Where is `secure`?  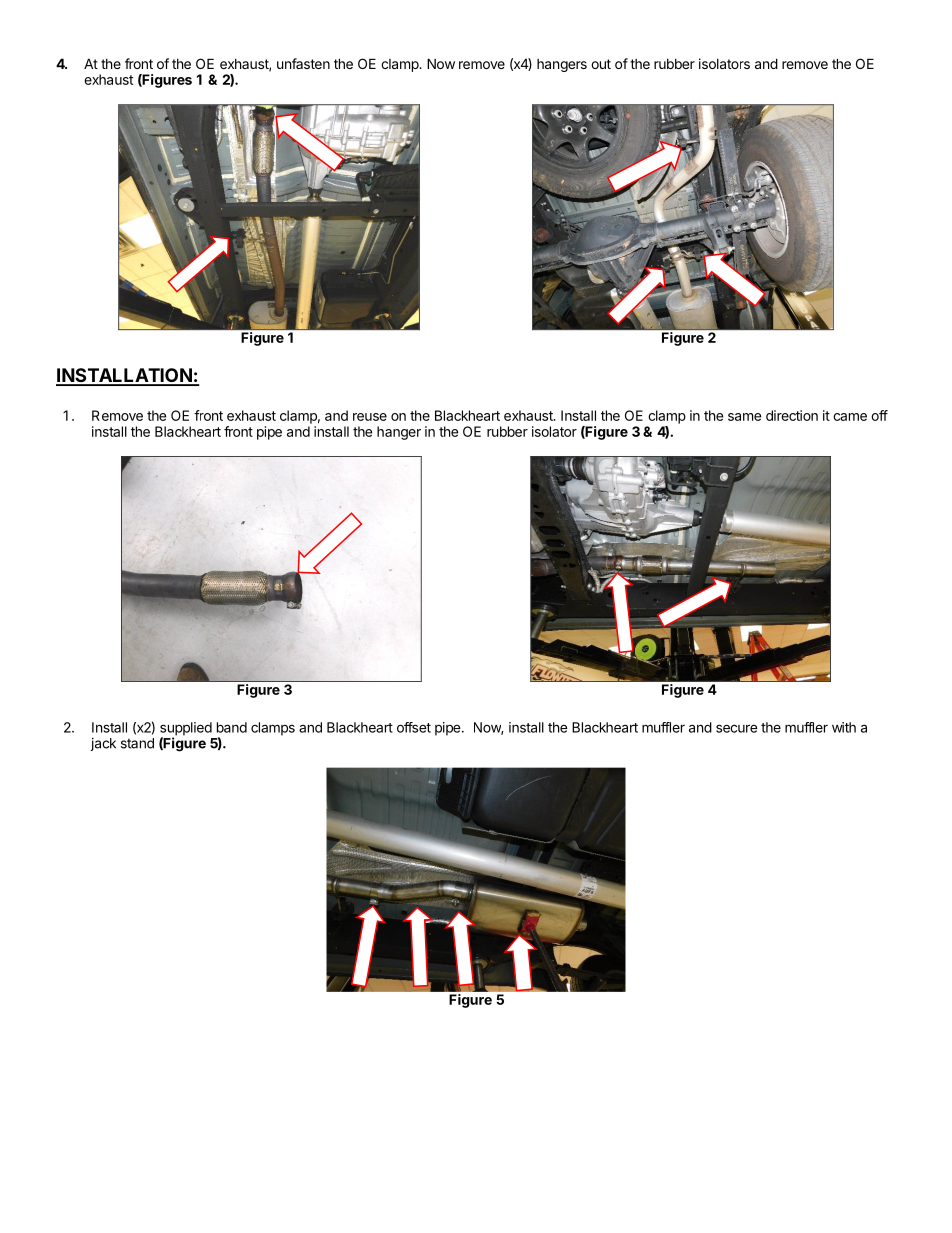
secure is located at coordinates (737, 728).
